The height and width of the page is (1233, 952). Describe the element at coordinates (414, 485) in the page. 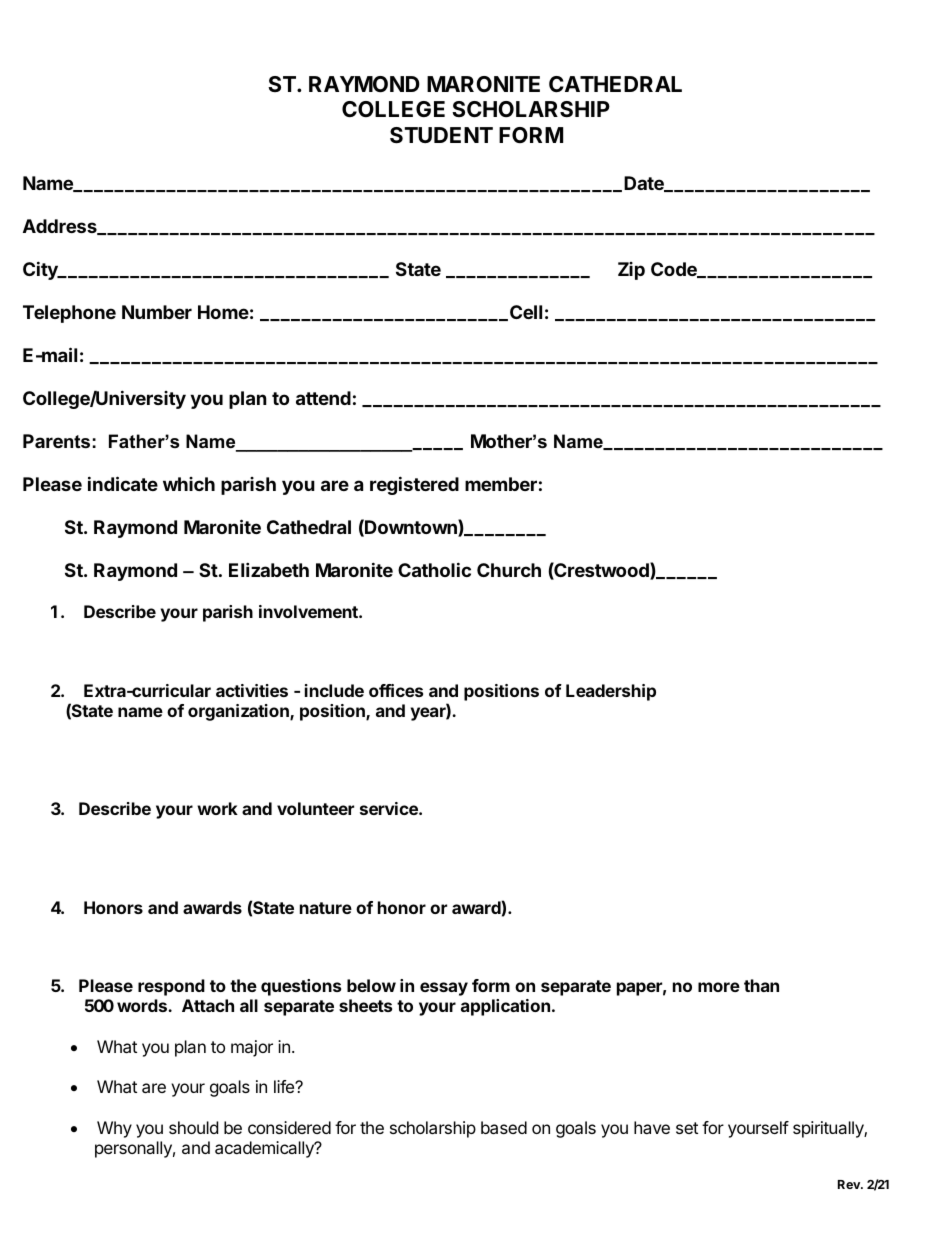

I see `registered` at that location.
